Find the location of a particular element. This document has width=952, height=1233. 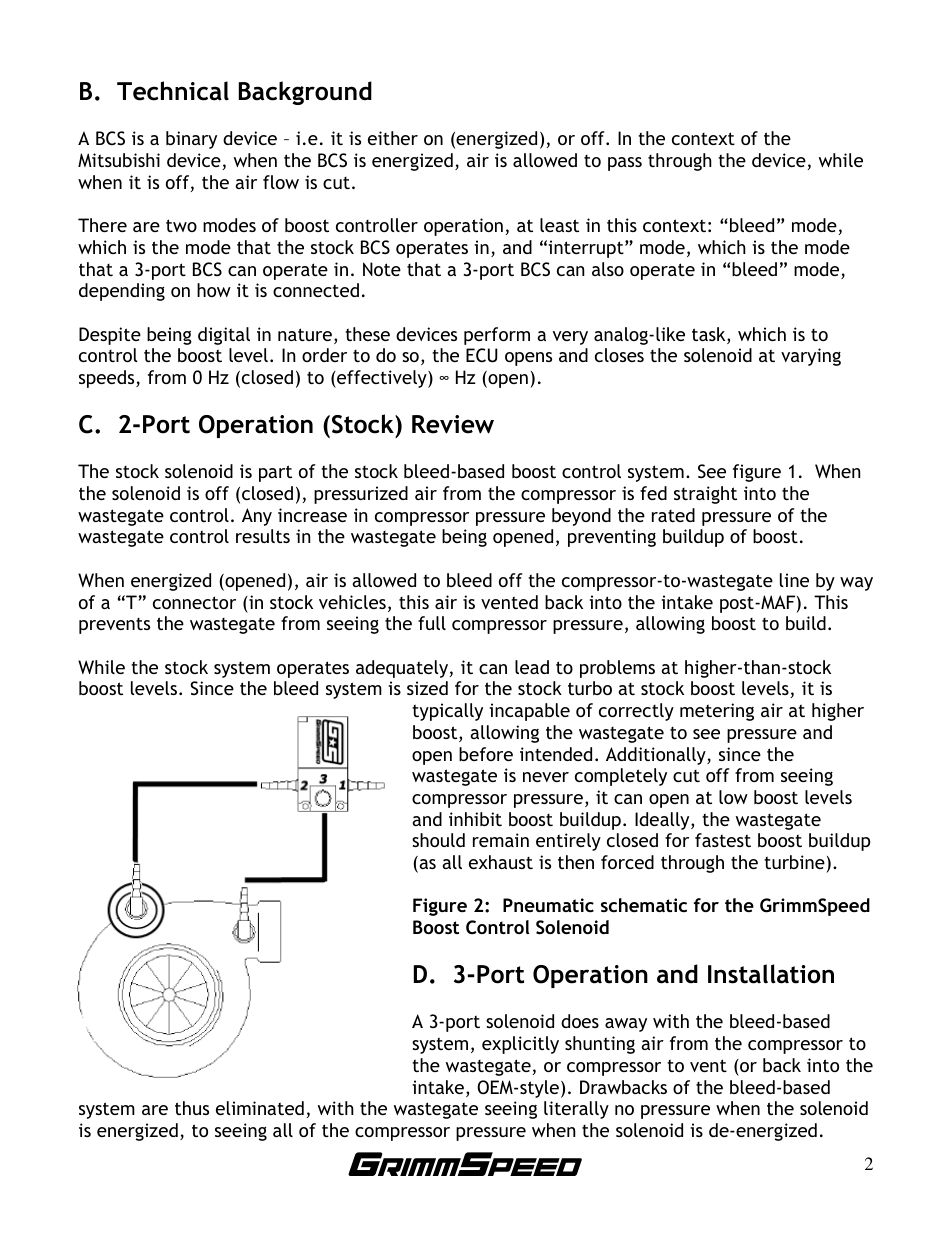

inhibit is located at coordinates (475, 819).
